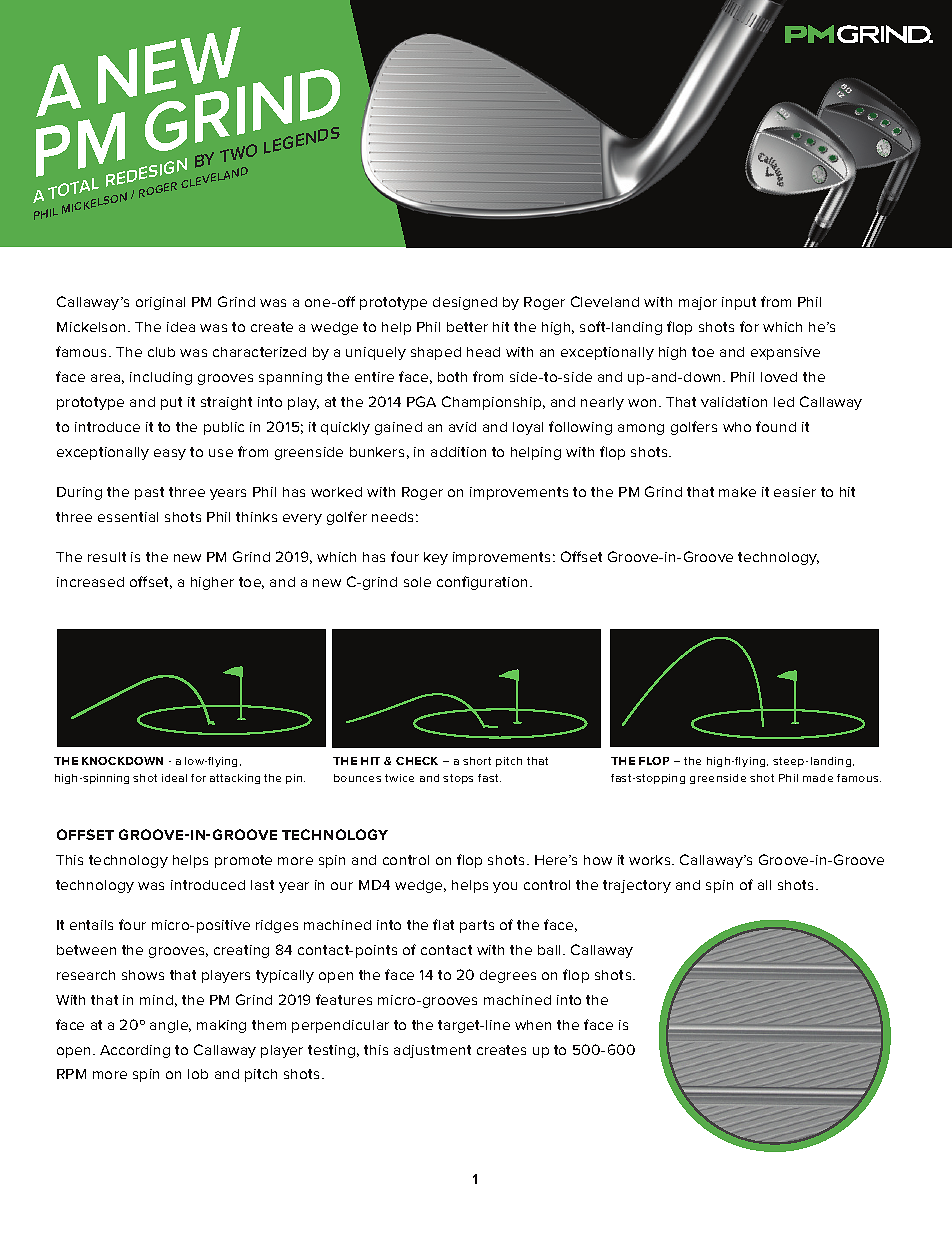 This screenshot has width=952, height=1233. Describe the element at coordinates (170, 454) in the screenshot. I see `easy` at that location.
